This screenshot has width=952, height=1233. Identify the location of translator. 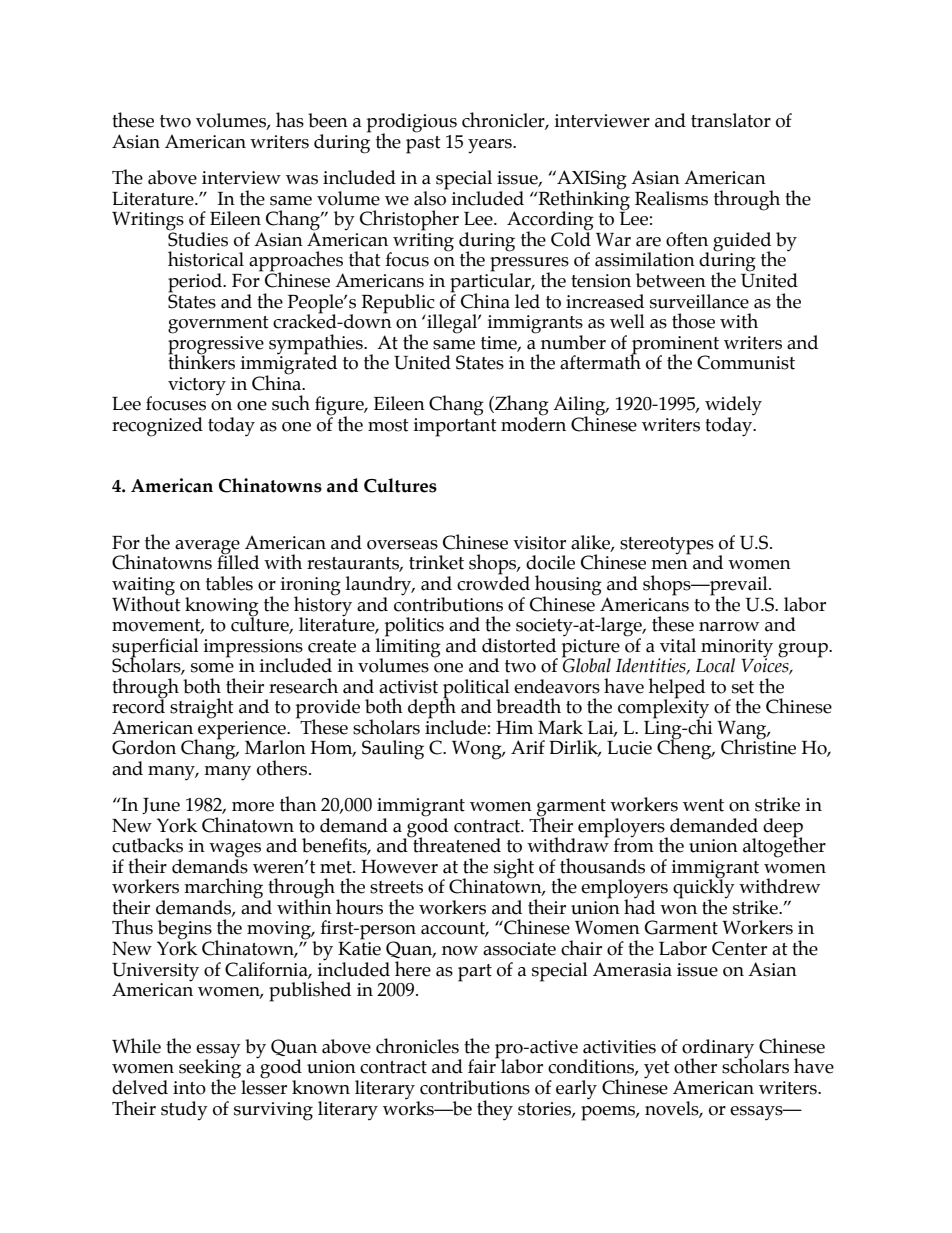
(731, 120).
